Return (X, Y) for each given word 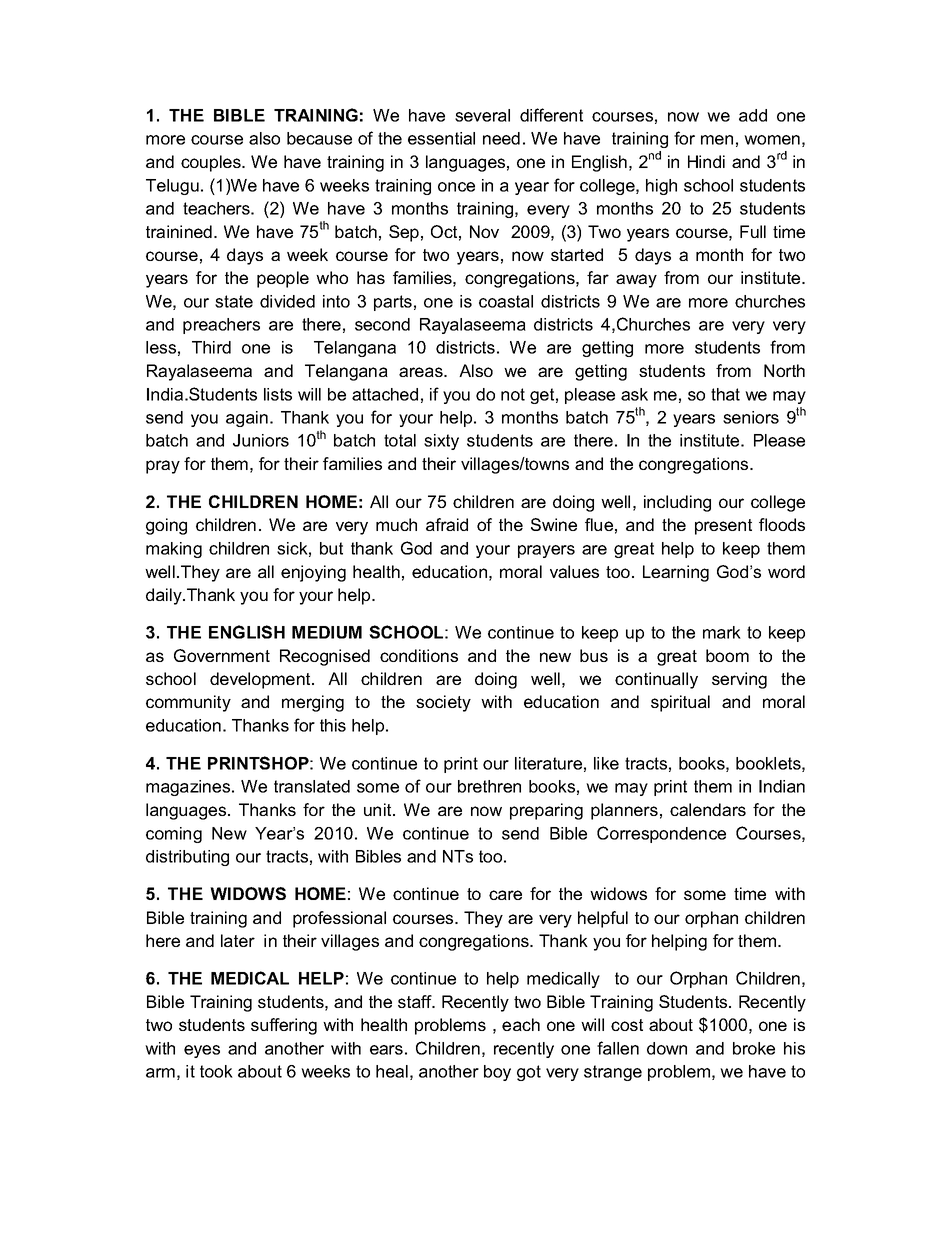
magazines (189, 788)
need (501, 138)
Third (211, 347)
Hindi (706, 161)
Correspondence (661, 834)
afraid (447, 524)
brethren (489, 786)
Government (222, 655)
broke (754, 1048)
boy (497, 1073)
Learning (676, 573)
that (725, 394)
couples (212, 163)
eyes (202, 1051)
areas (422, 372)
